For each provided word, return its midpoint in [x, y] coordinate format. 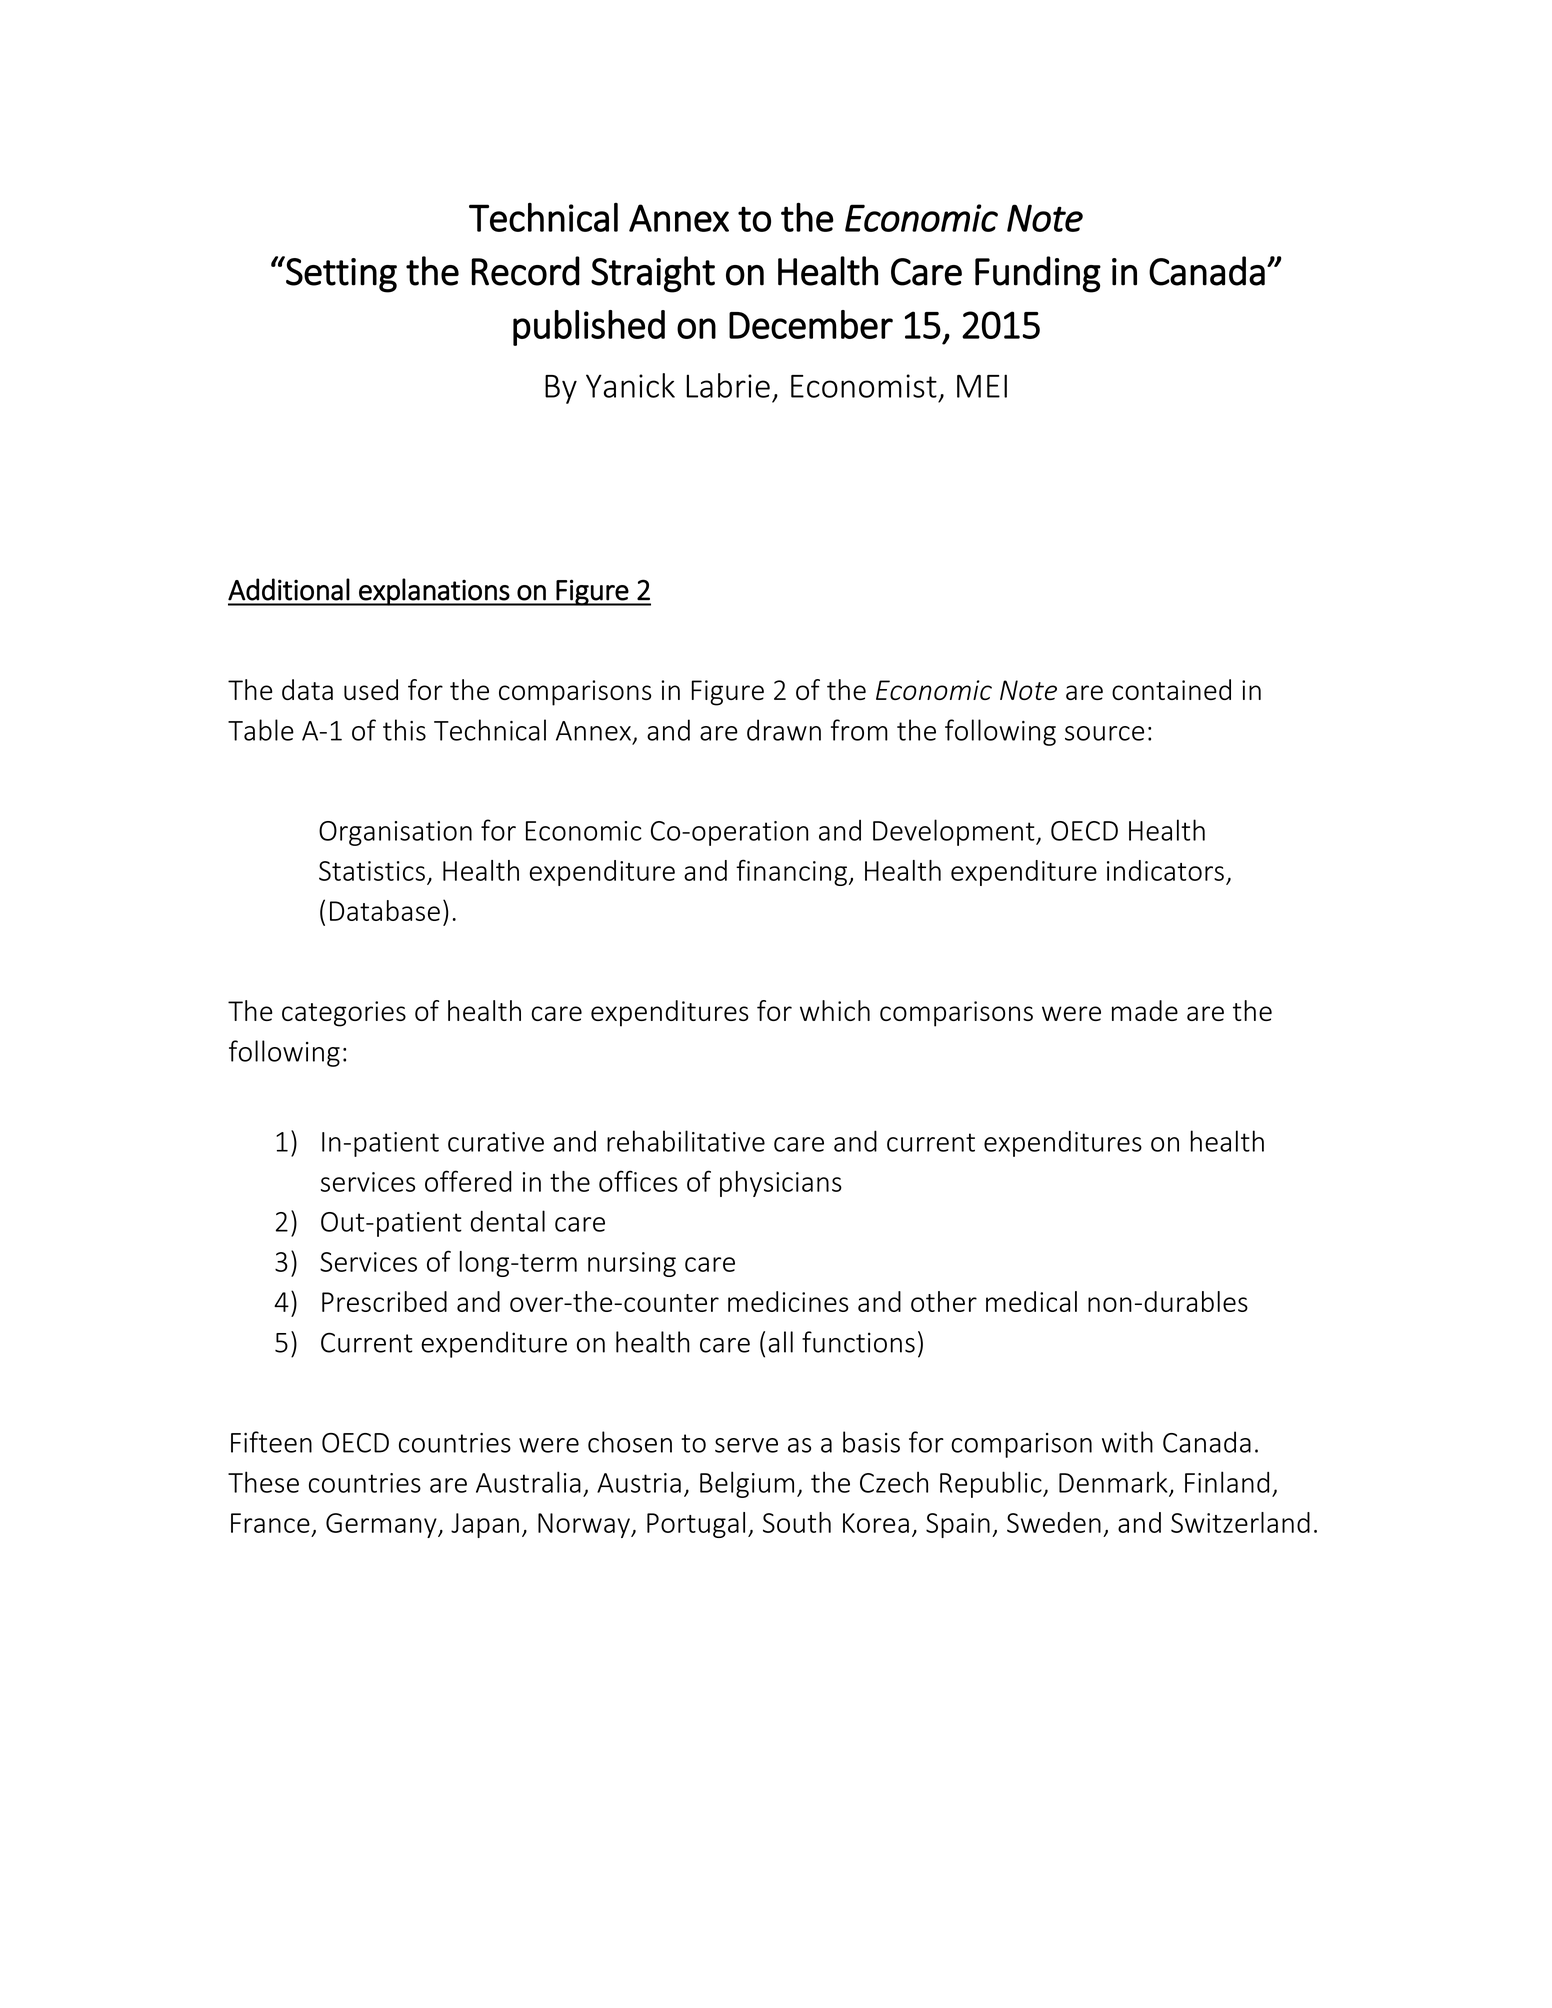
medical [1031, 1301]
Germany [382, 1525]
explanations [434, 592]
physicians [781, 1184]
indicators [1165, 870]
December [811, 324]
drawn [784, 730]
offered [468, 1181]
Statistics [372, 871]
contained [1171, 689]
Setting [340, 274]
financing [791, 872]
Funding [1038, 274]
